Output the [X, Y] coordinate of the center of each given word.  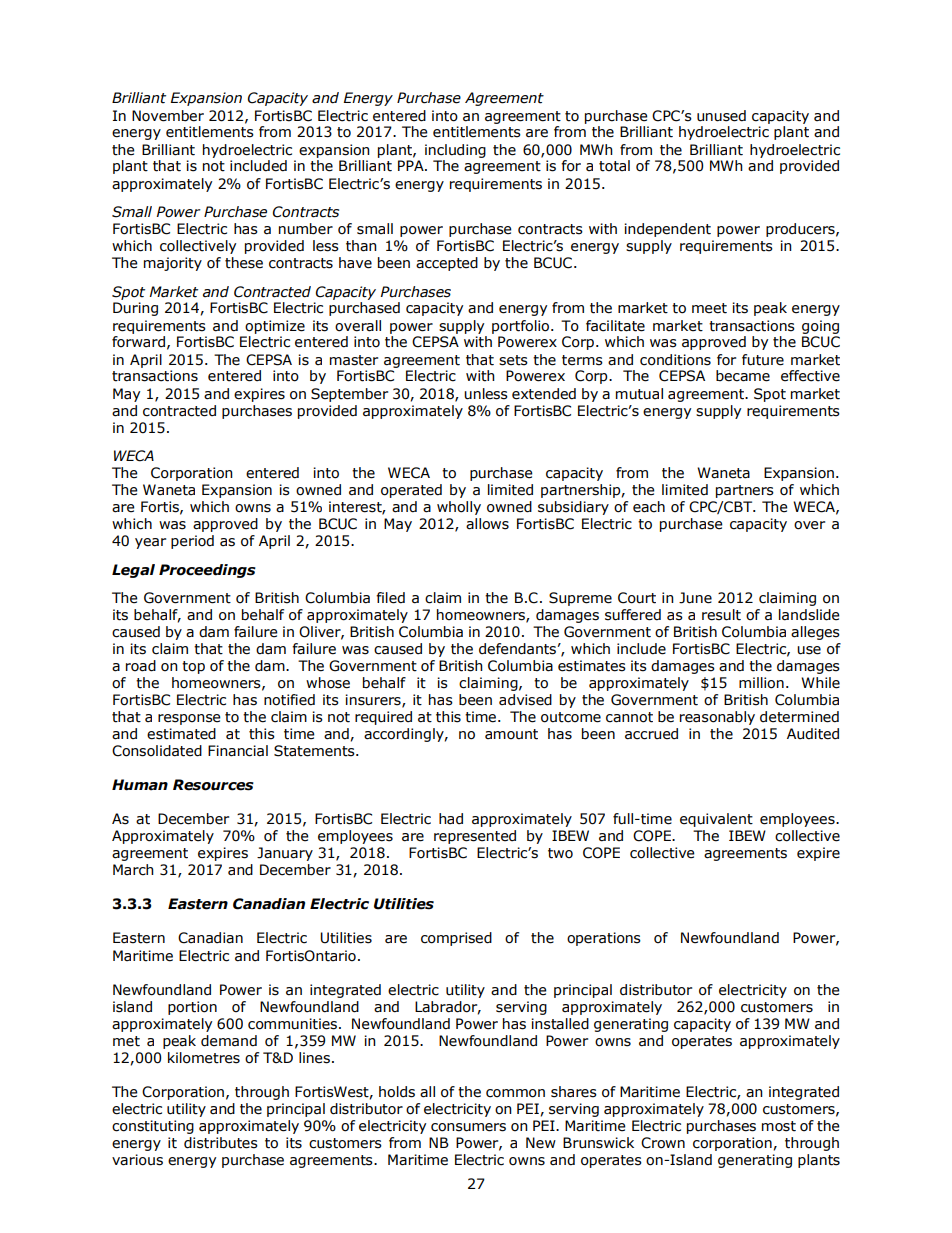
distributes [221, 1143]
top [193, 667]
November [168, 116]
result [721, 615]
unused [721, 116]
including [455, 151]
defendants [517, 649]
